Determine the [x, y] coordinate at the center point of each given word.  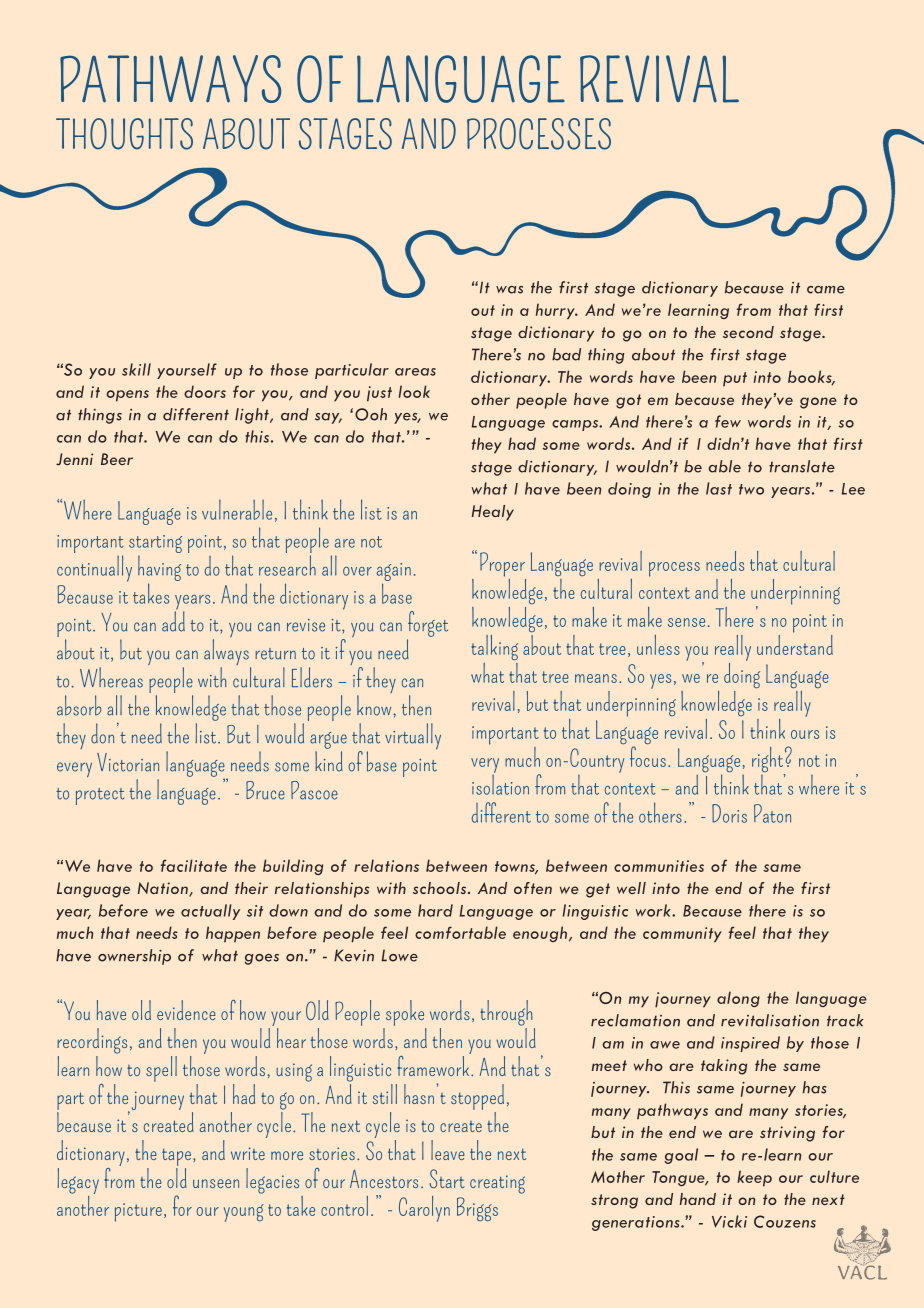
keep [754, 1178]
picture [138, 1212]
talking [494, 647]
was [509, 290]
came [826, 290]
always [227, 653]
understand [795, 643]
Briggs [477, 1209]
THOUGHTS [124, 134]
